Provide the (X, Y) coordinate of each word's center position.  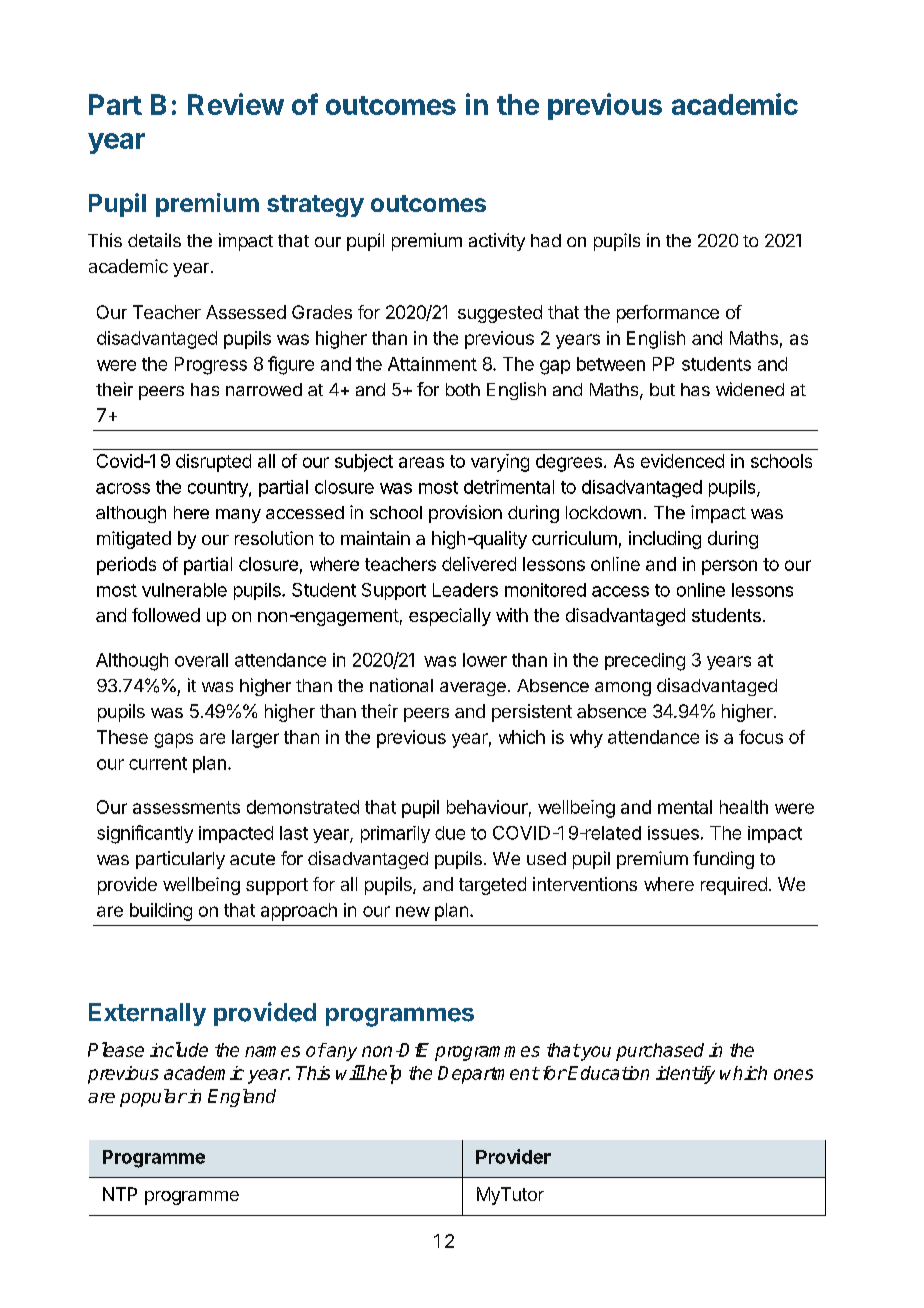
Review (236, 104)
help (383, 1074)
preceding (645, 662)
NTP (120, 1194)
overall (201, 660)
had (546, 240)
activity (497, 242)
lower (485, 660)
